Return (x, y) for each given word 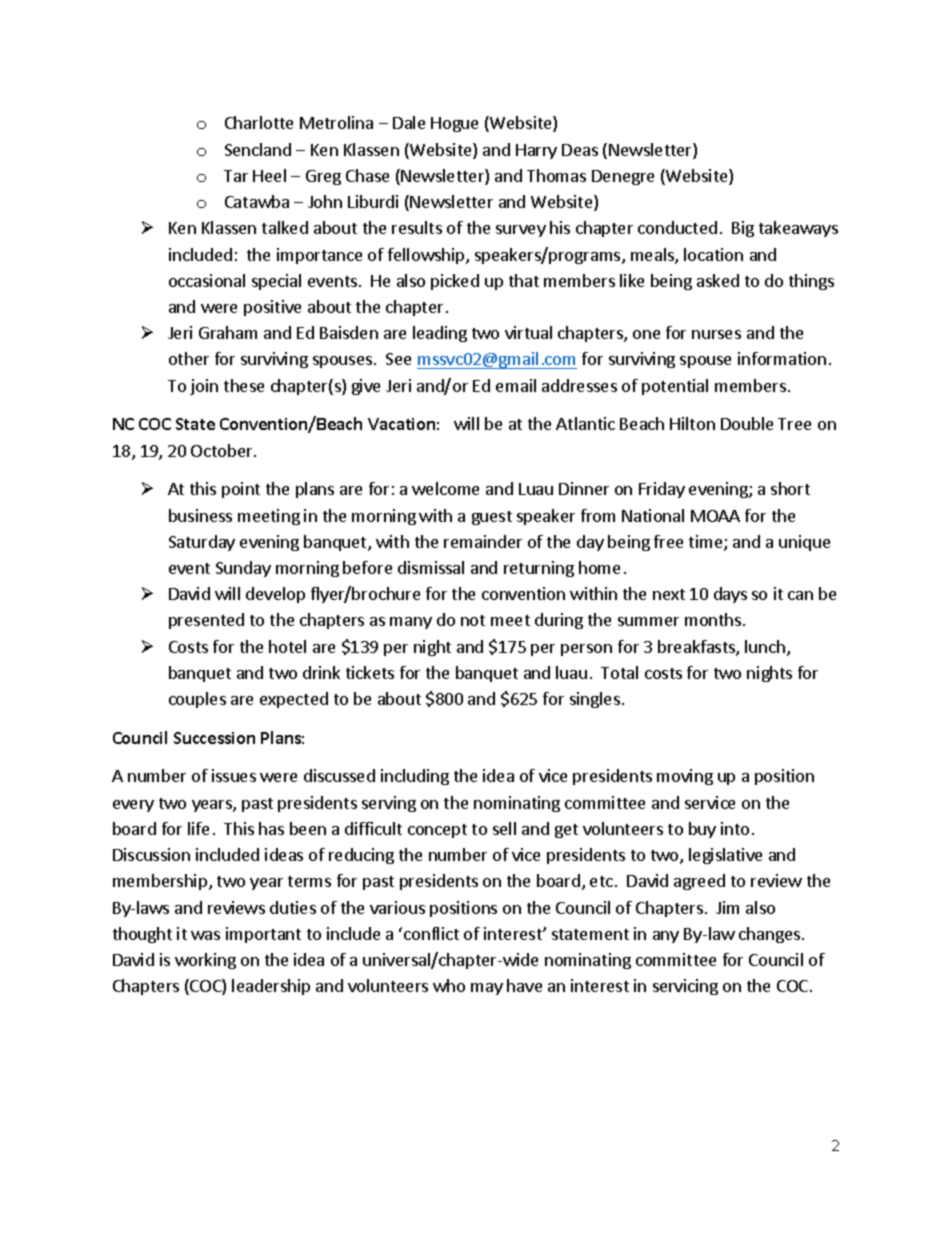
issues (234, 775)
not (473, 620)
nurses (716, 334)
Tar (236, 176)
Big (743, 229)
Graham (228, 332)
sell (504, 828)
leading (440, 334)
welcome (445, 488)
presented (206, 621)
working (205, 961)
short (790, 488)
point (241, 490)
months (714, 619)
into (735, 828)
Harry (536, 151)
